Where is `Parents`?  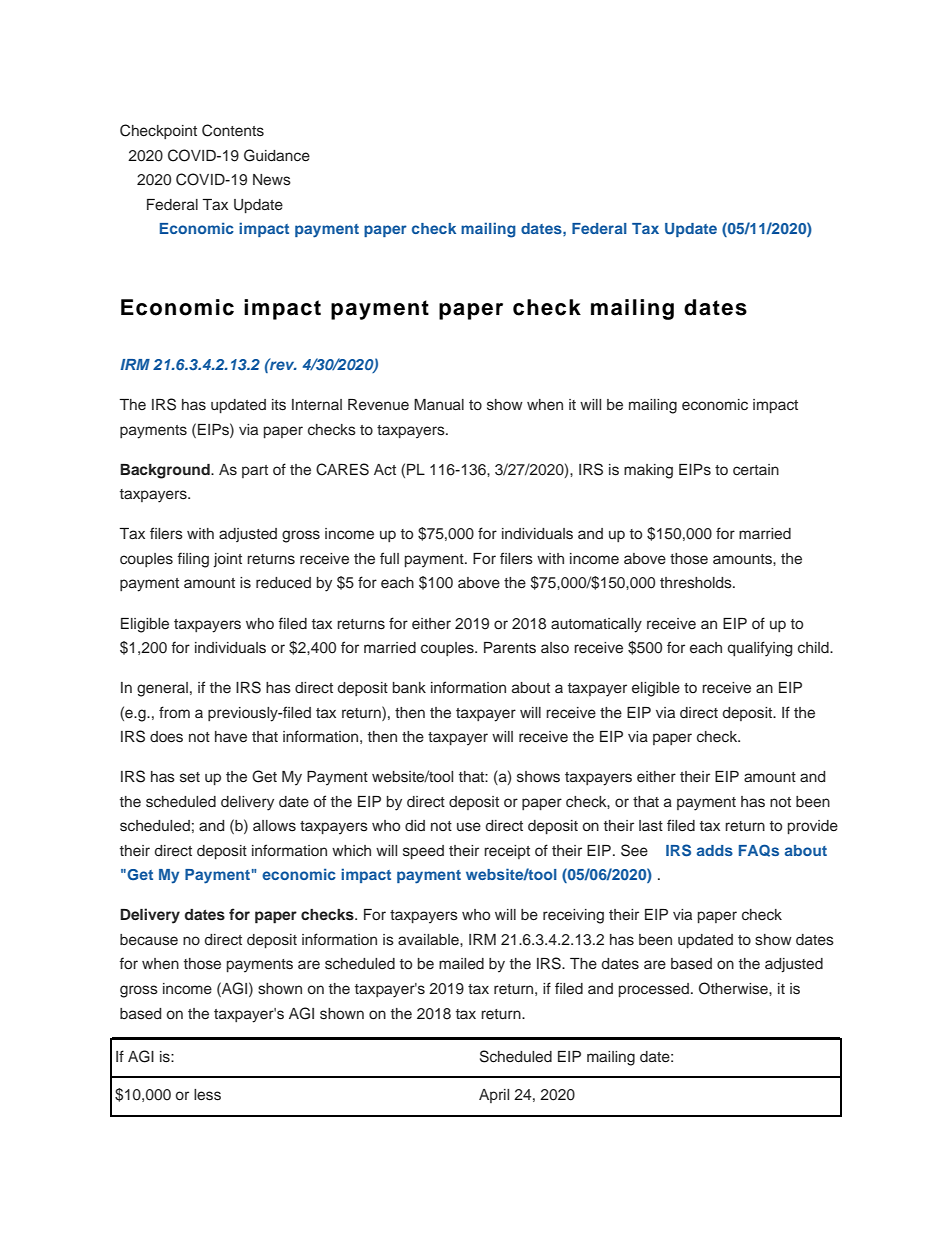 Parents is located at coordinates (510, 648).
